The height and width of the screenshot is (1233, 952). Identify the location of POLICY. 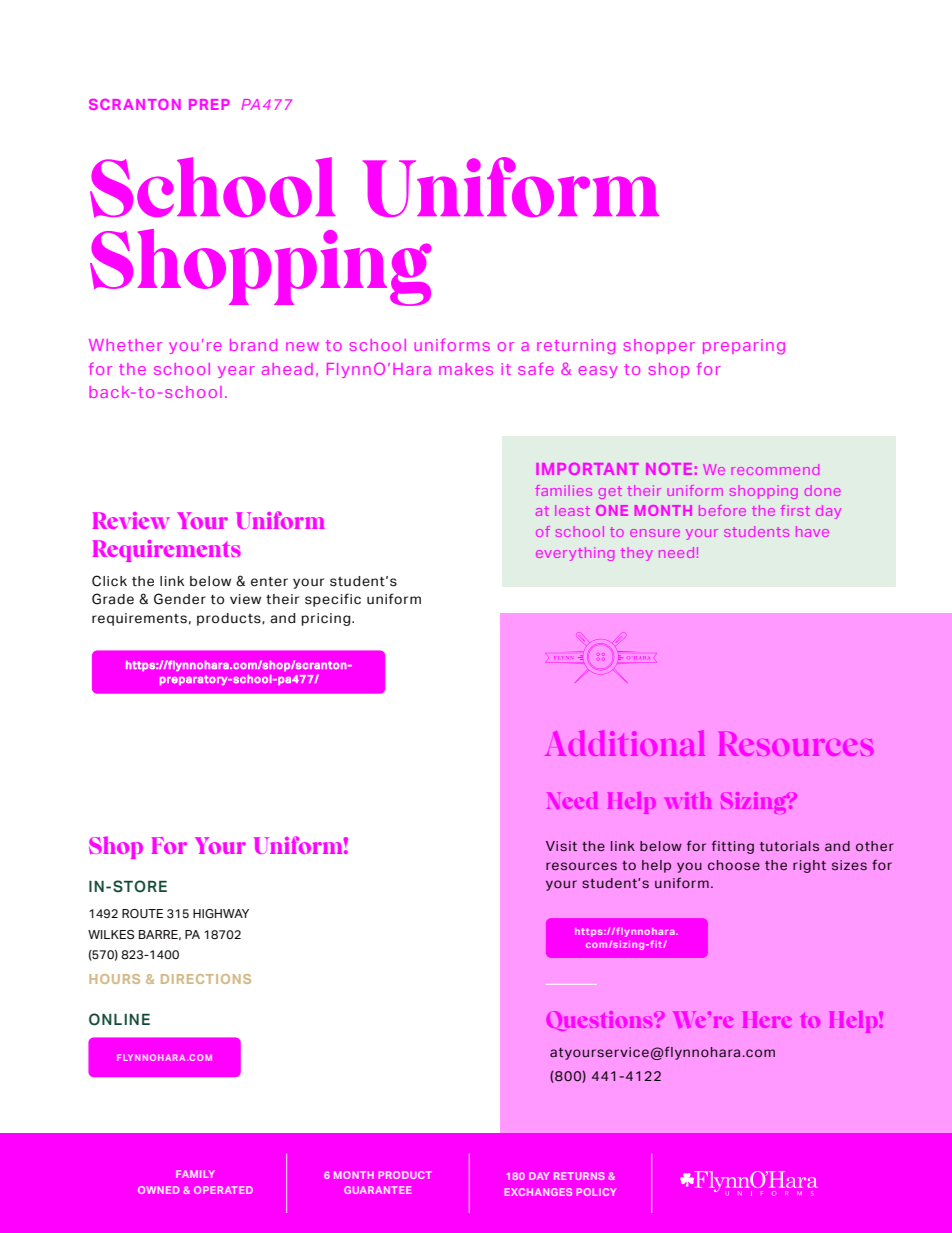
(596, 1192).
